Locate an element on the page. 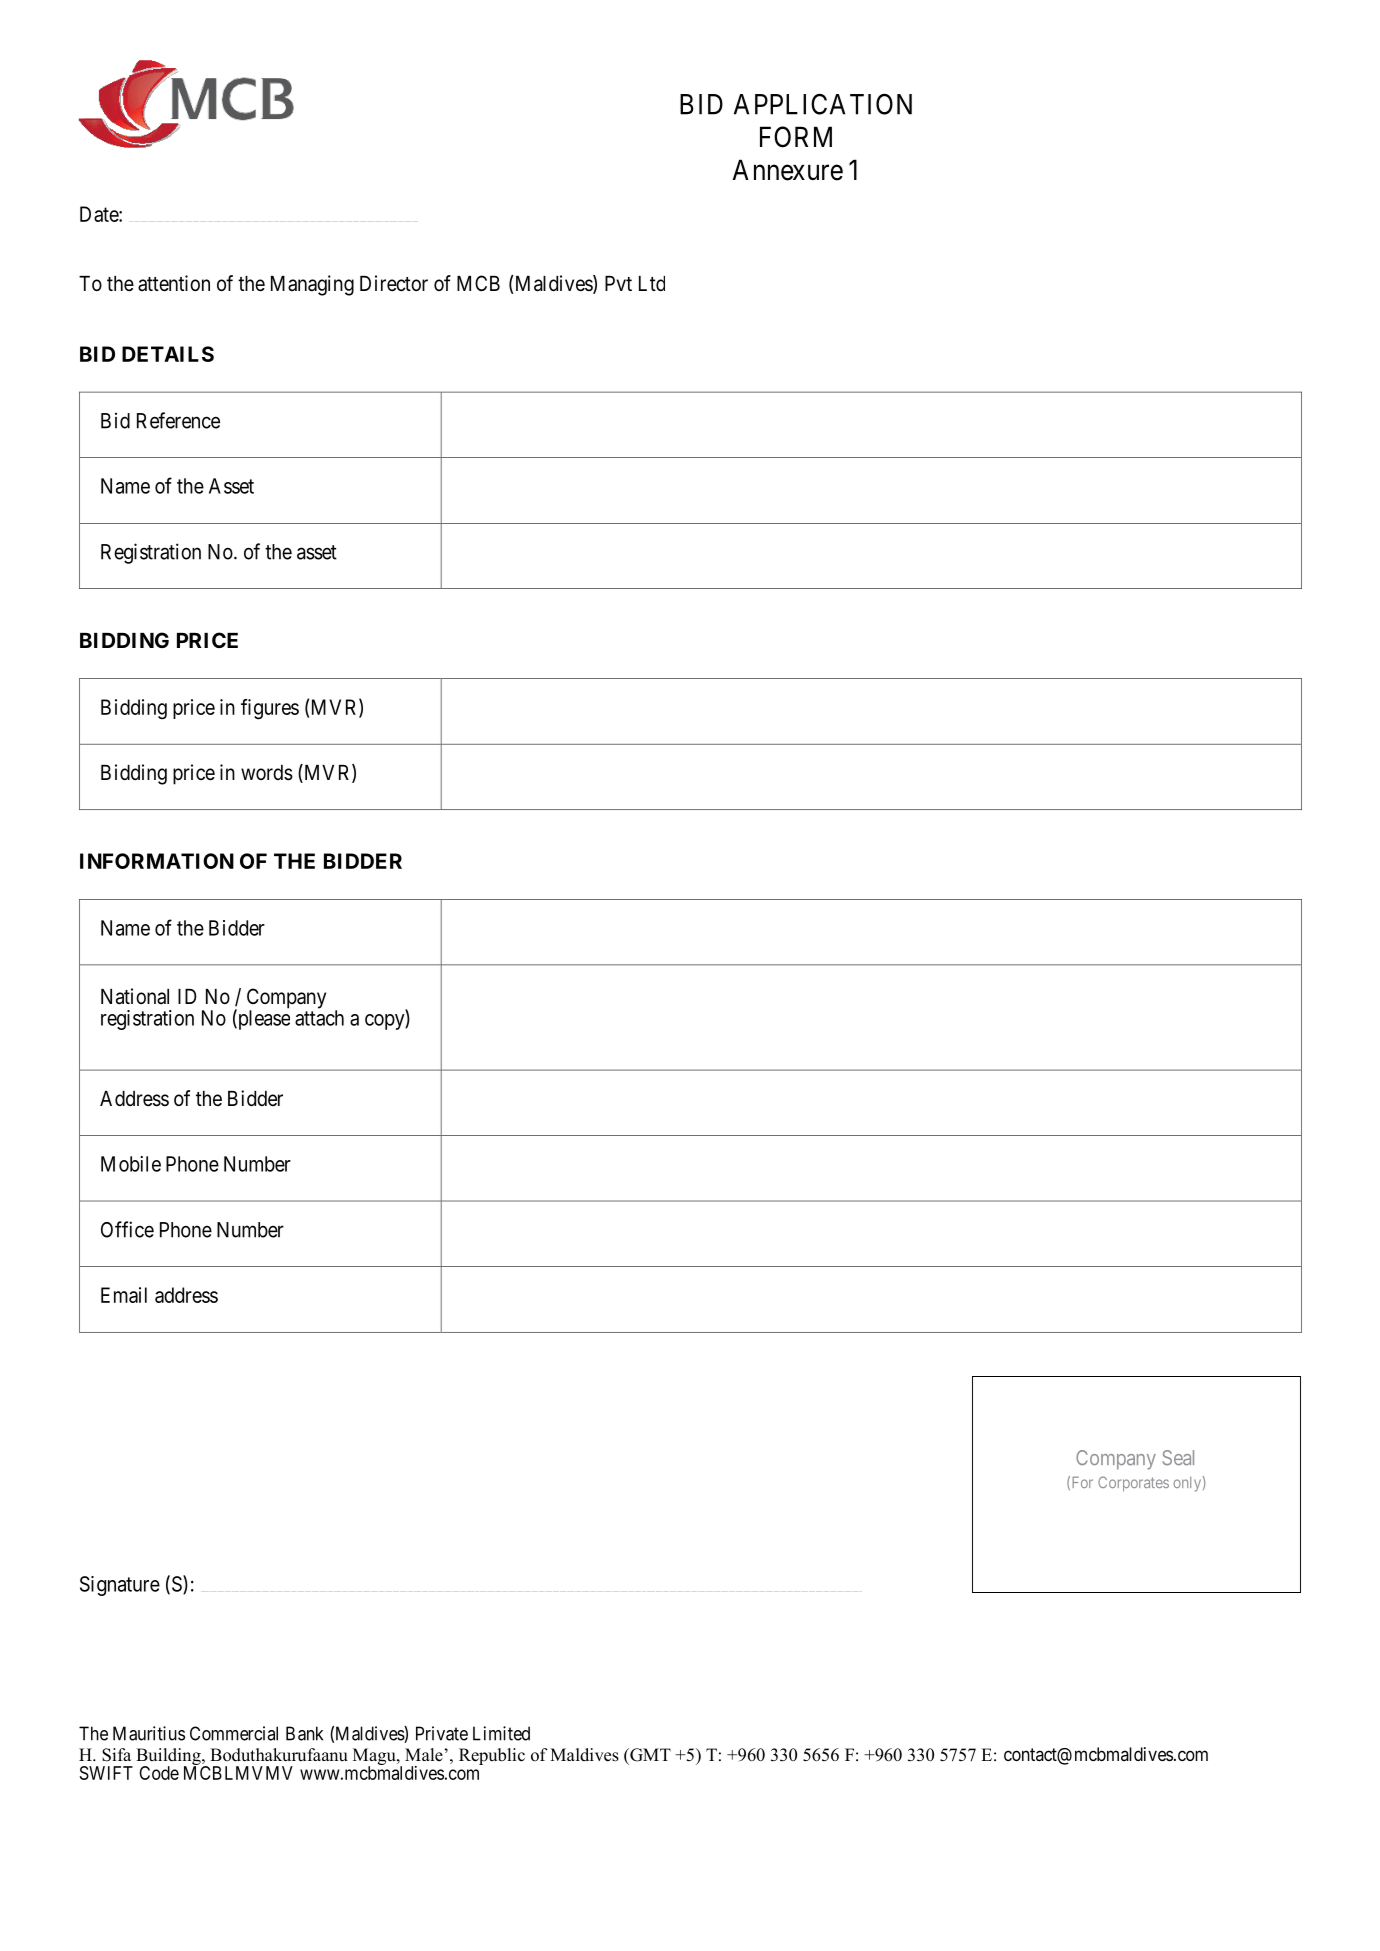 The height and width of the page is (1951, 1380). Commercial is located at coordinates (234, 1733).
